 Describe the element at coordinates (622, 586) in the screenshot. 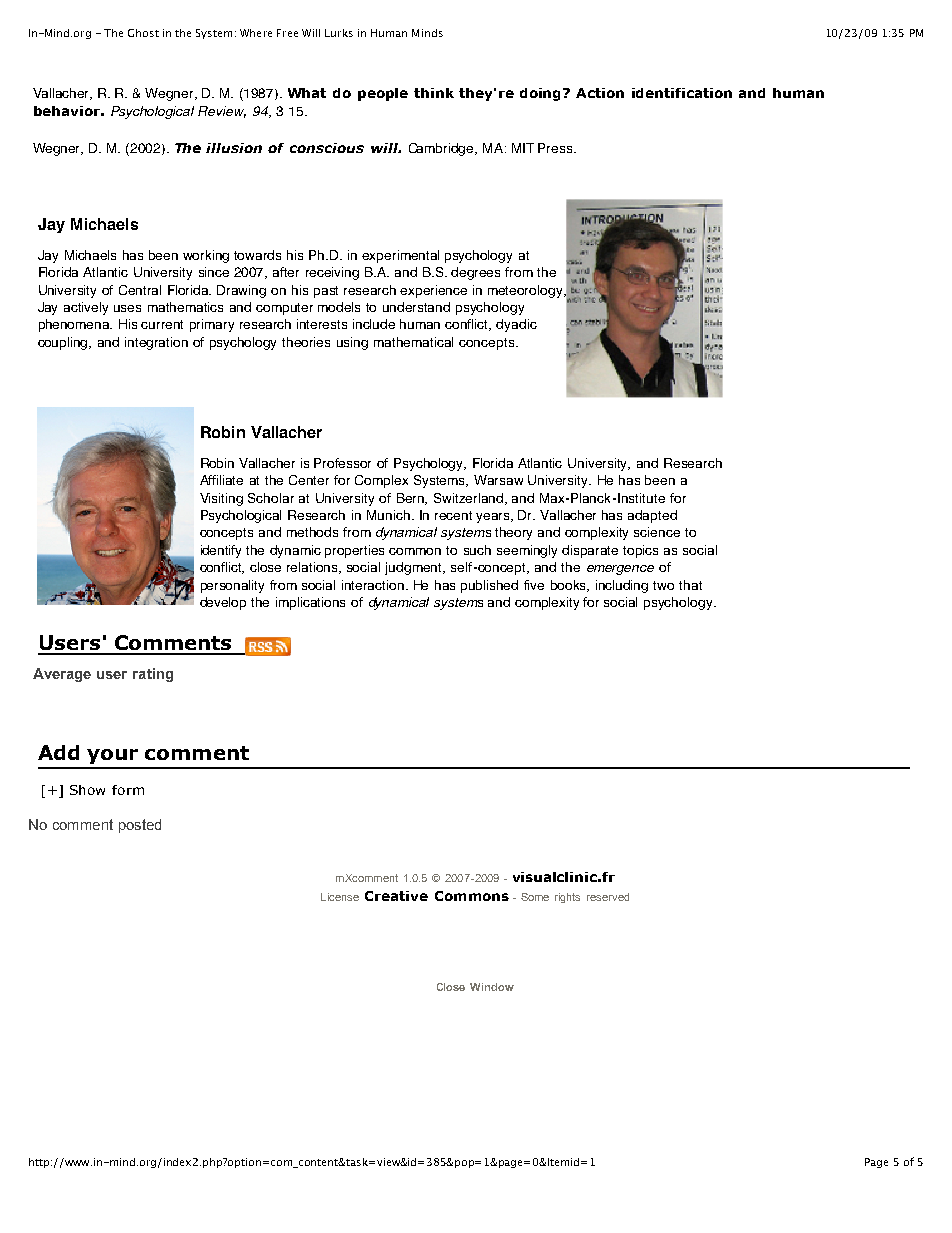

I see `including` at that location.
